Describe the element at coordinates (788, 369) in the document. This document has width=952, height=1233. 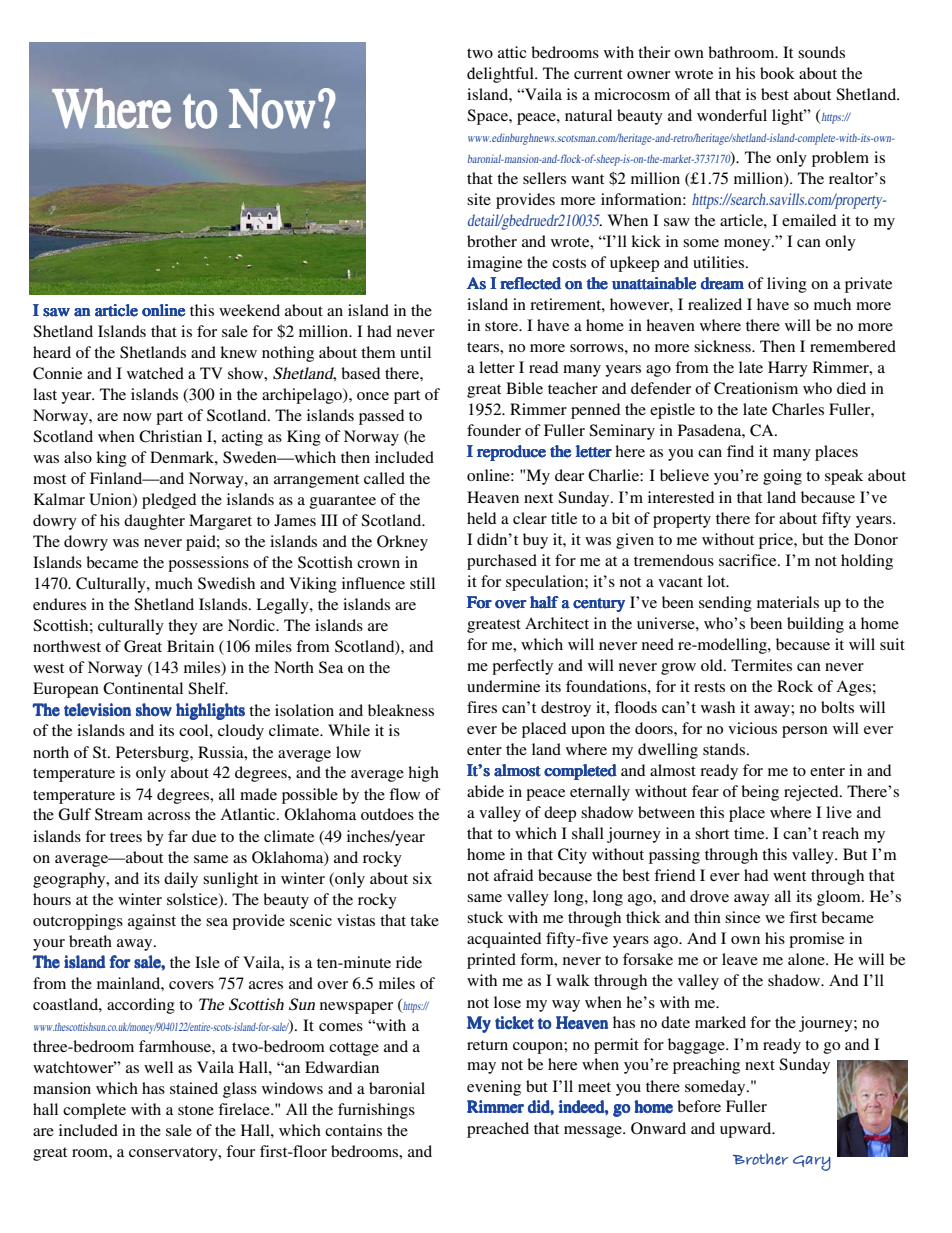
I see `Harry` at that location.
